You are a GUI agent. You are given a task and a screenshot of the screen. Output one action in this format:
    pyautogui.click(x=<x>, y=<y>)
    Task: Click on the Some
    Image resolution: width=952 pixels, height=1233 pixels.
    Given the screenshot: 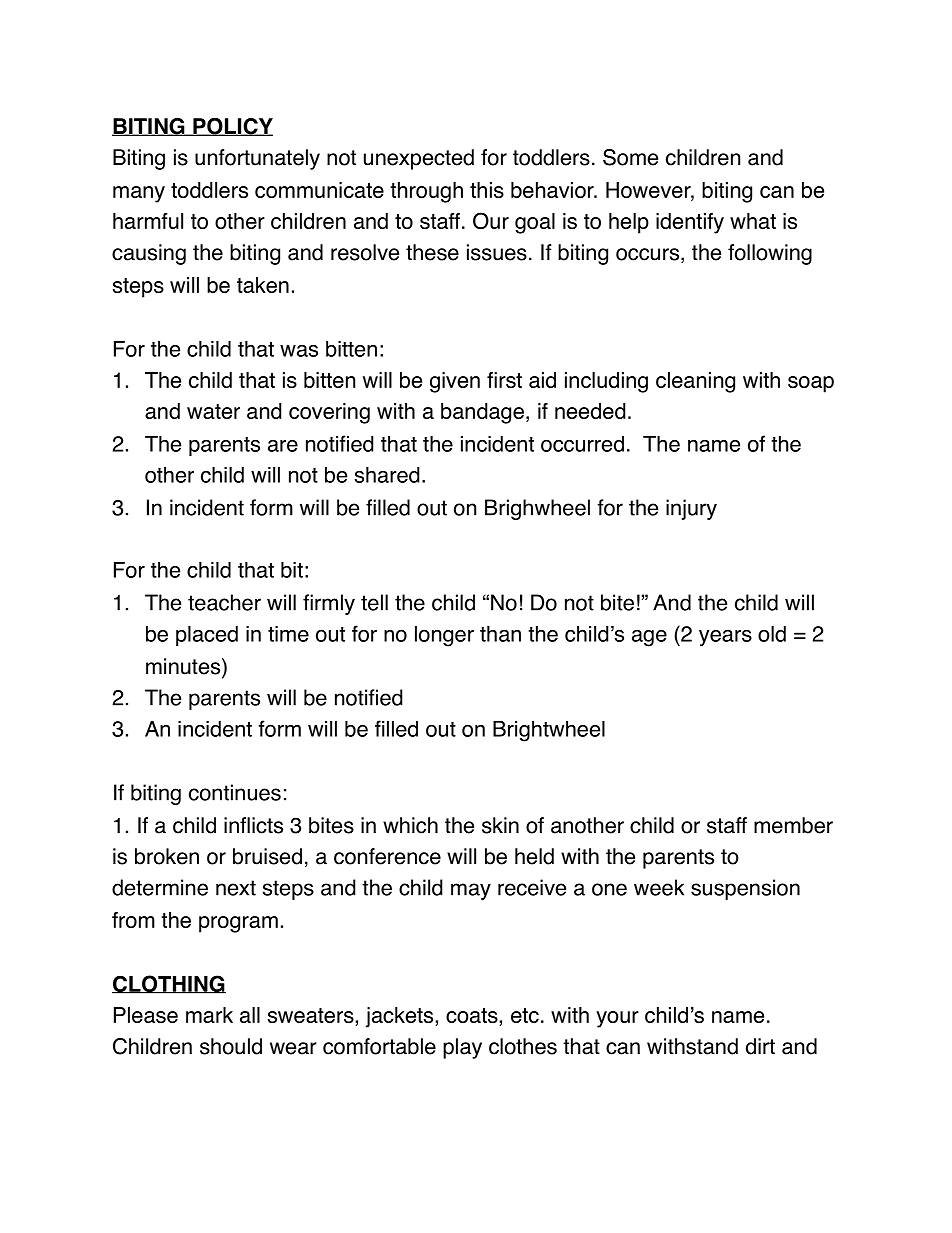 What is the action you would take?
    pyautogui.click(x=630, y=157)
